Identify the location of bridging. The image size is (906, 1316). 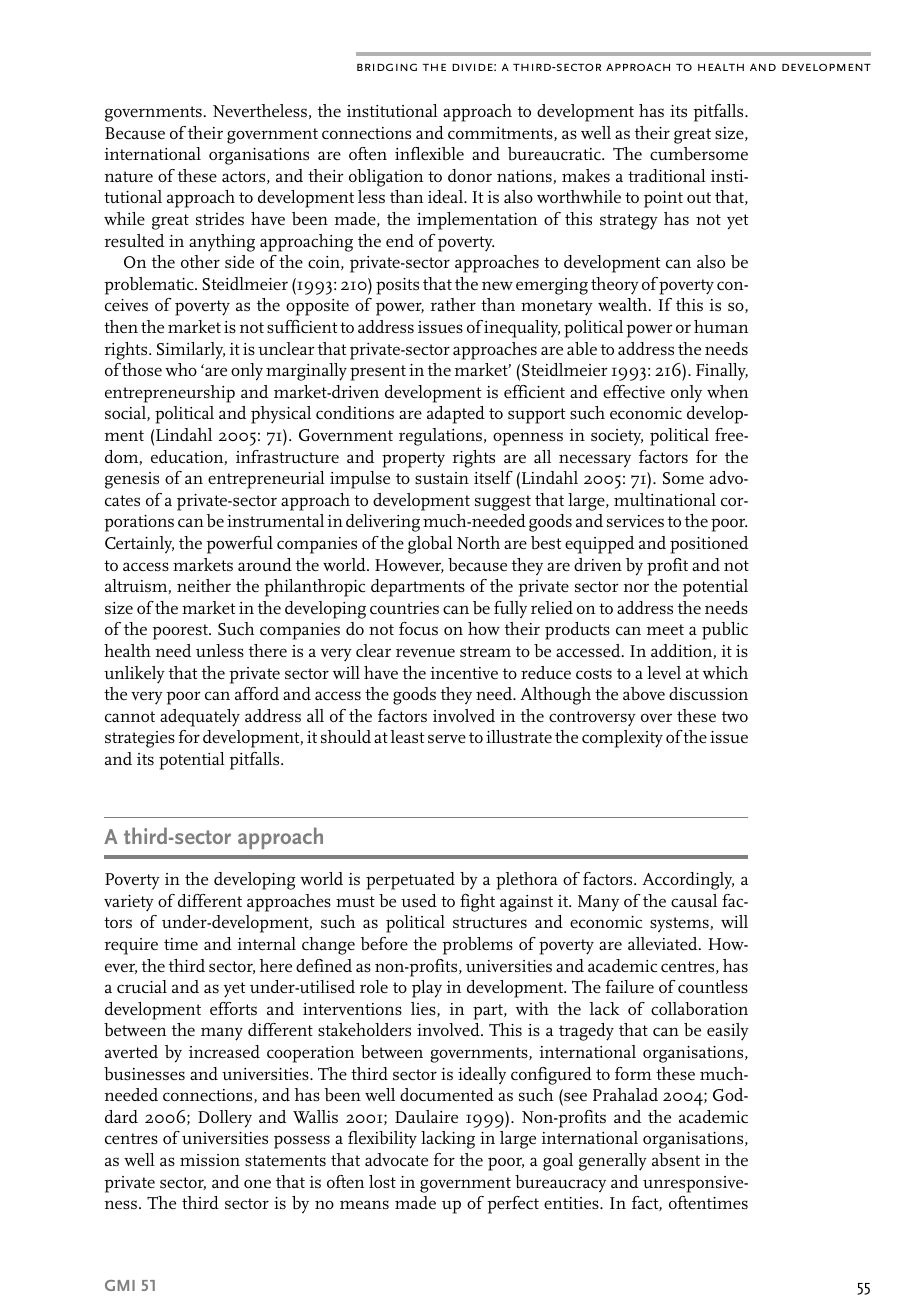
(387, 67).
